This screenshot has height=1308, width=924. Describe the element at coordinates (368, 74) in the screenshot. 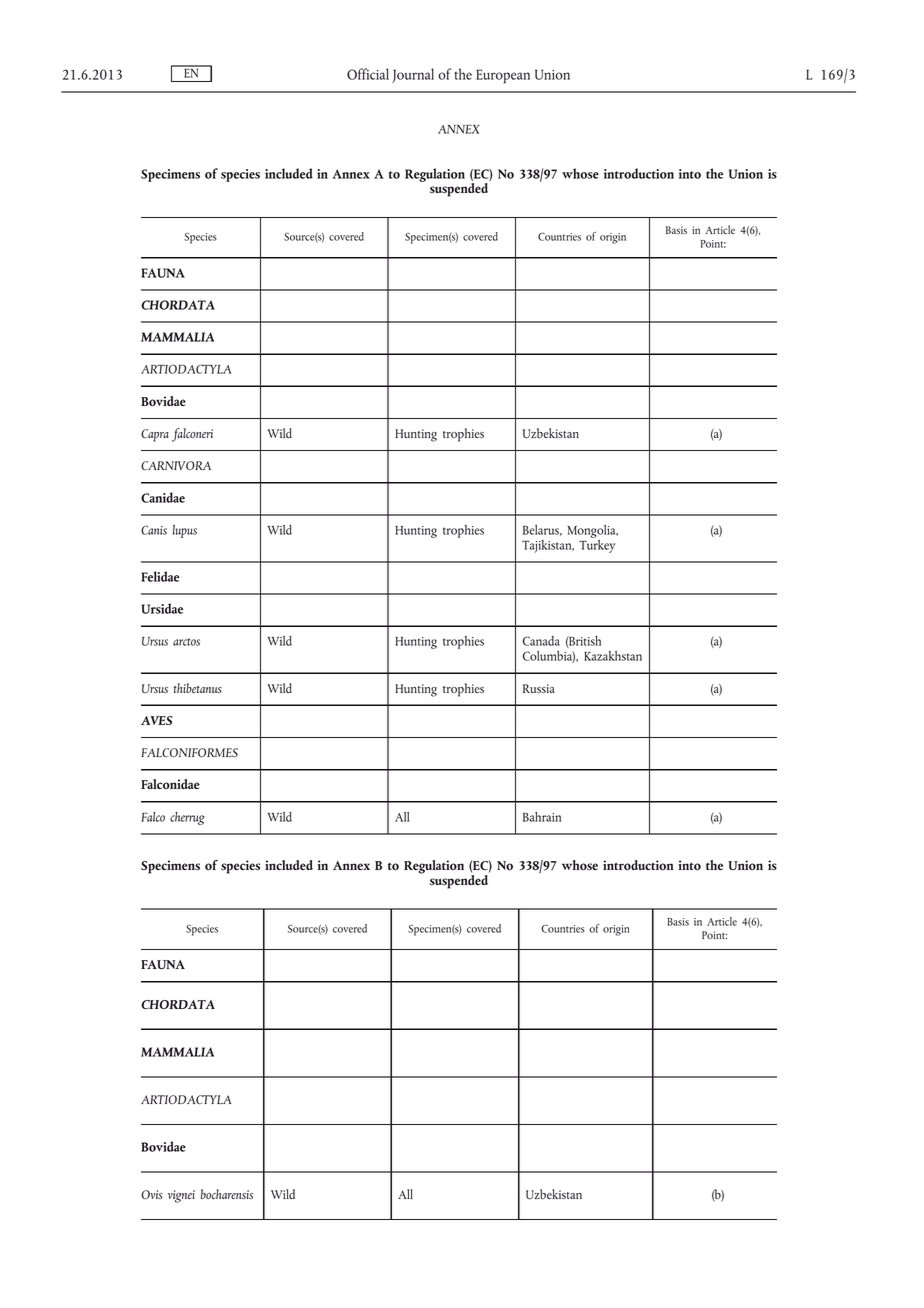

I see `Official` at that location.
